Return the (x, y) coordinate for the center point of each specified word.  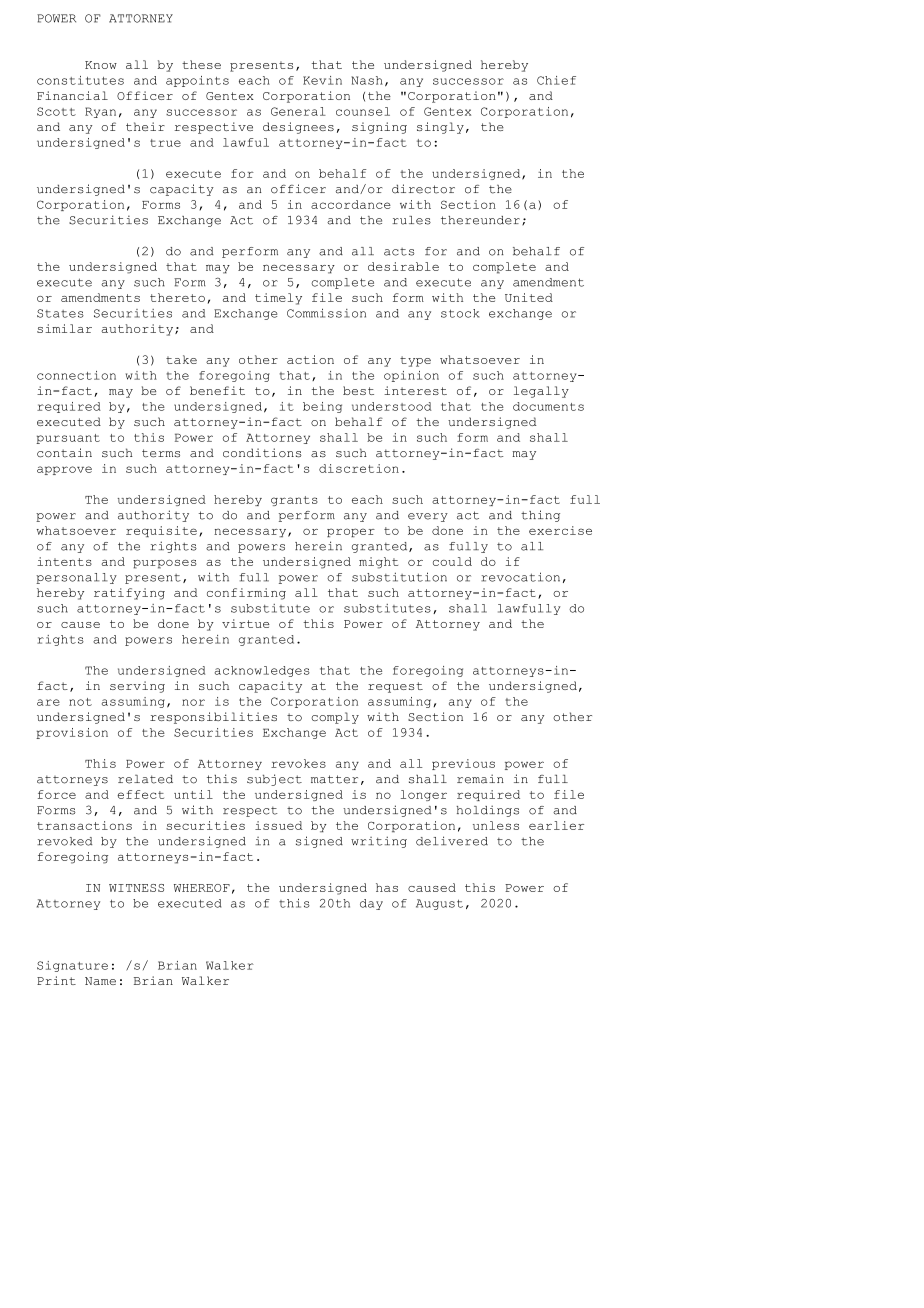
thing (540, 516)
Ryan (100, 112)
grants (294, 501)
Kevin (322, 80)
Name (100, 981)
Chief (556, 80)
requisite (161, 531)
